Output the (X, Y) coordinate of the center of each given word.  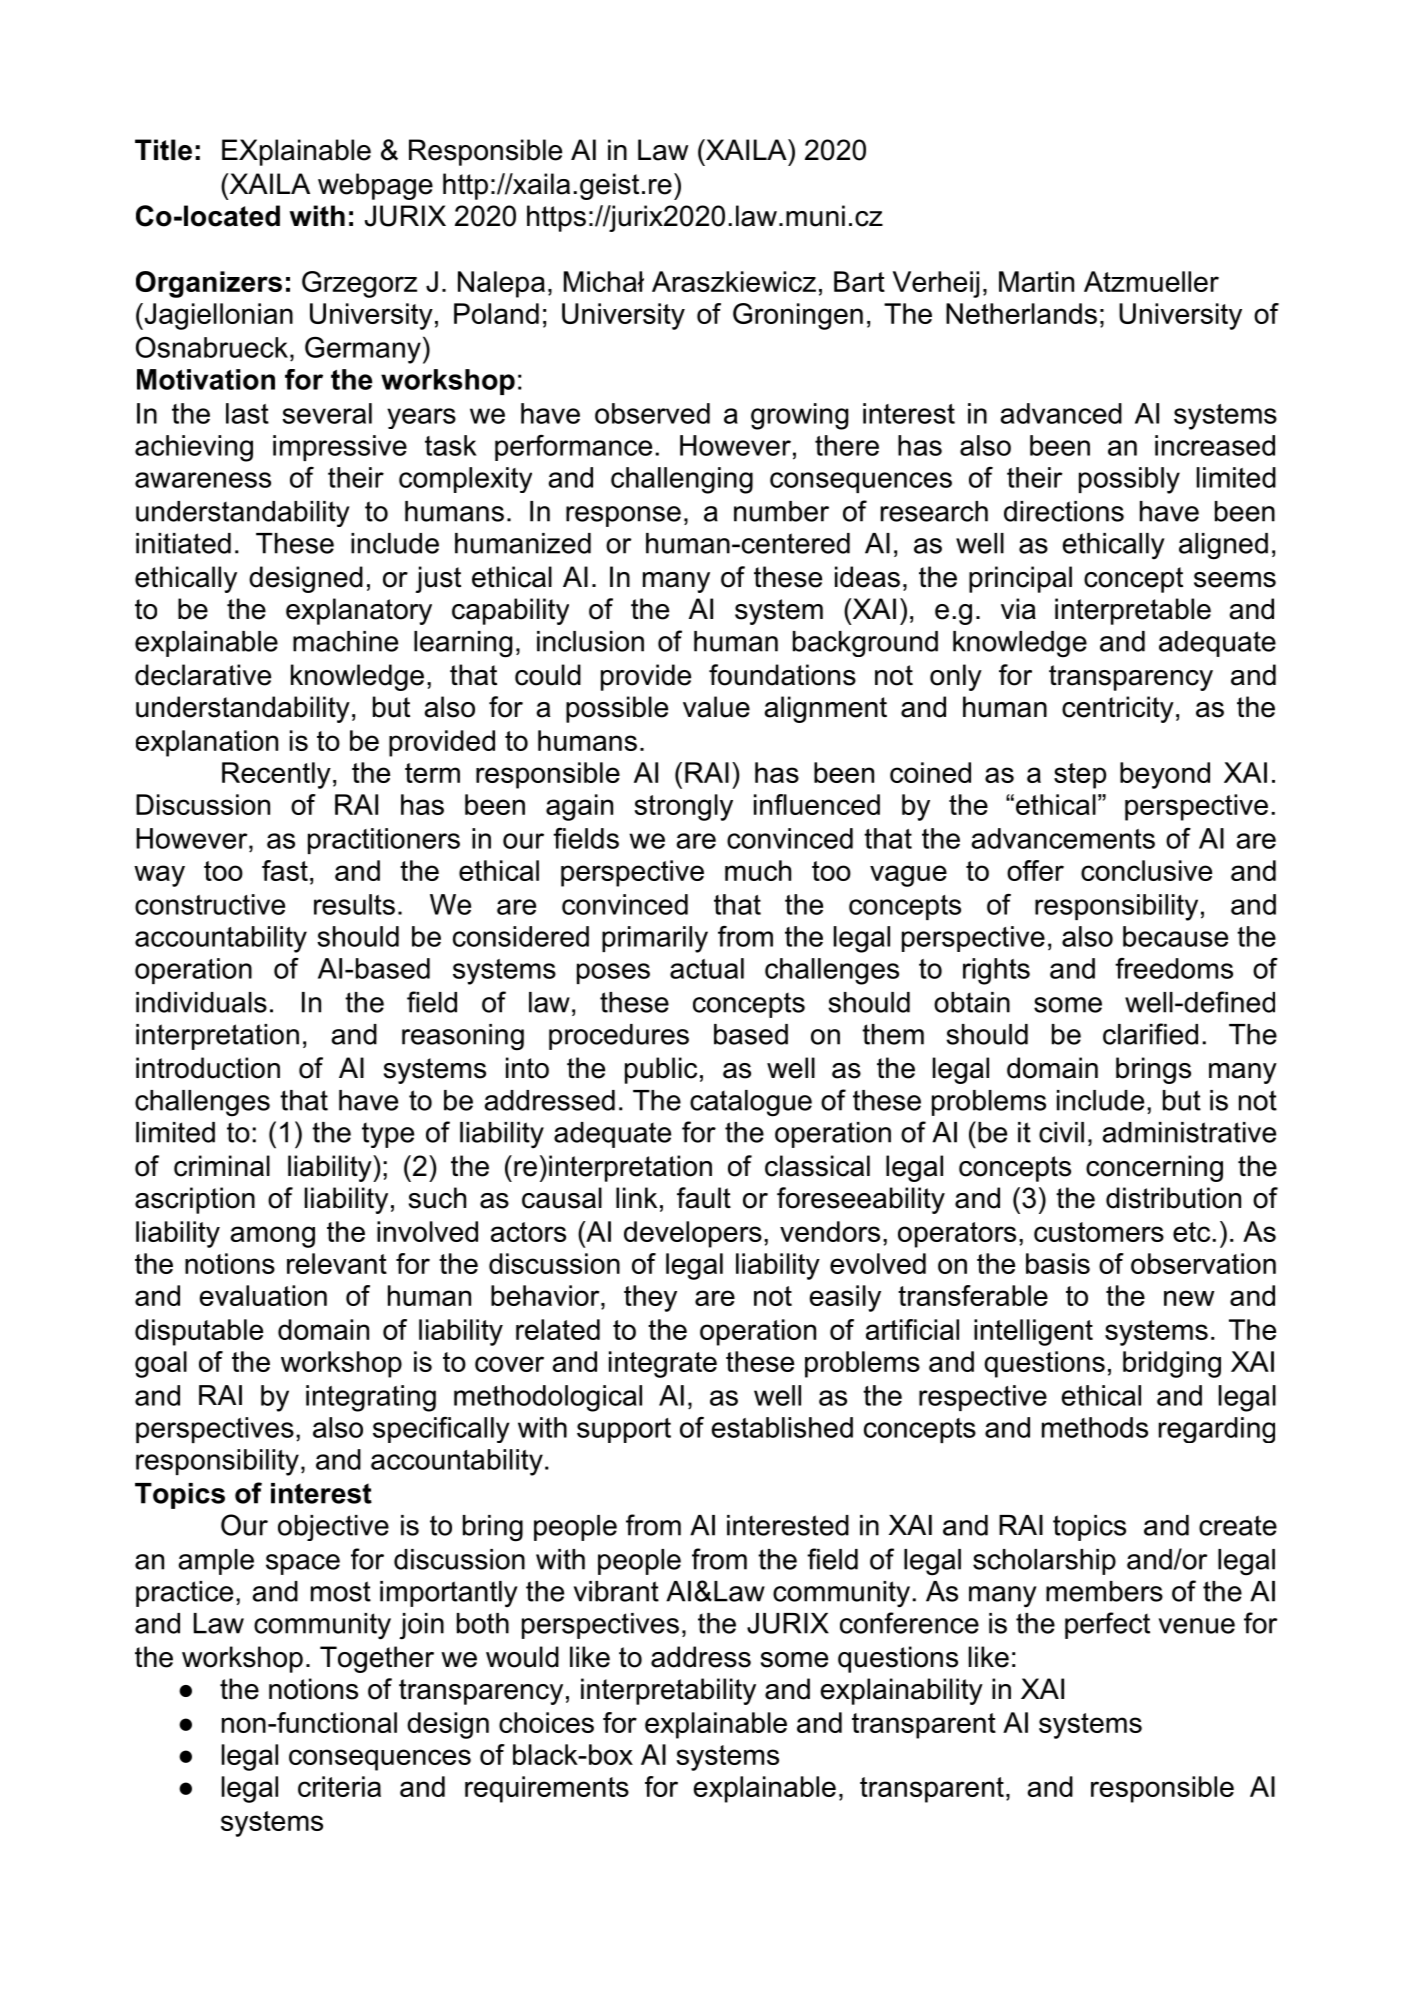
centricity (1118, 709)
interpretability (668, 1691)
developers (693, 1234)
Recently (276, 775)
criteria (339, 1786)
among (273, 1237)
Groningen (798, 316)
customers (1099, 1232)
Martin (1036, 281)
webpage (375, 186)
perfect (1107, 1625)
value (716, 707)
